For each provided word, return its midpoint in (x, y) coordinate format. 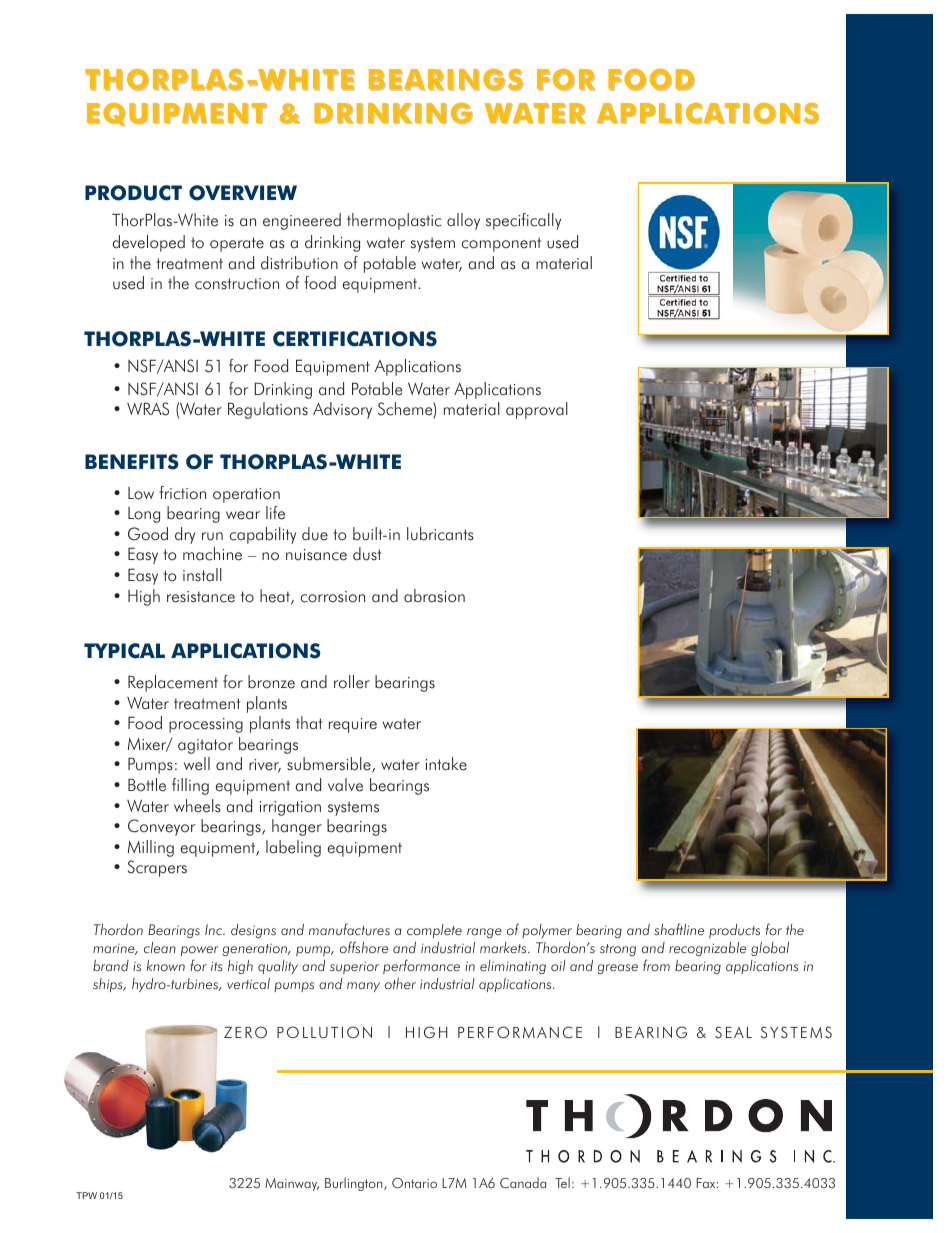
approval (537, 410)
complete (434, 931)
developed (148, 243)
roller (352, 682)
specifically (523, 221)
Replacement (173, 683)
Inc (215, 930)
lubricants (440, 534)
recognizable (707, 949)
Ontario (414, 1183)
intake (446, 764)
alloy (463, 221)
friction (182, 493)
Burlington (355, 1184)
